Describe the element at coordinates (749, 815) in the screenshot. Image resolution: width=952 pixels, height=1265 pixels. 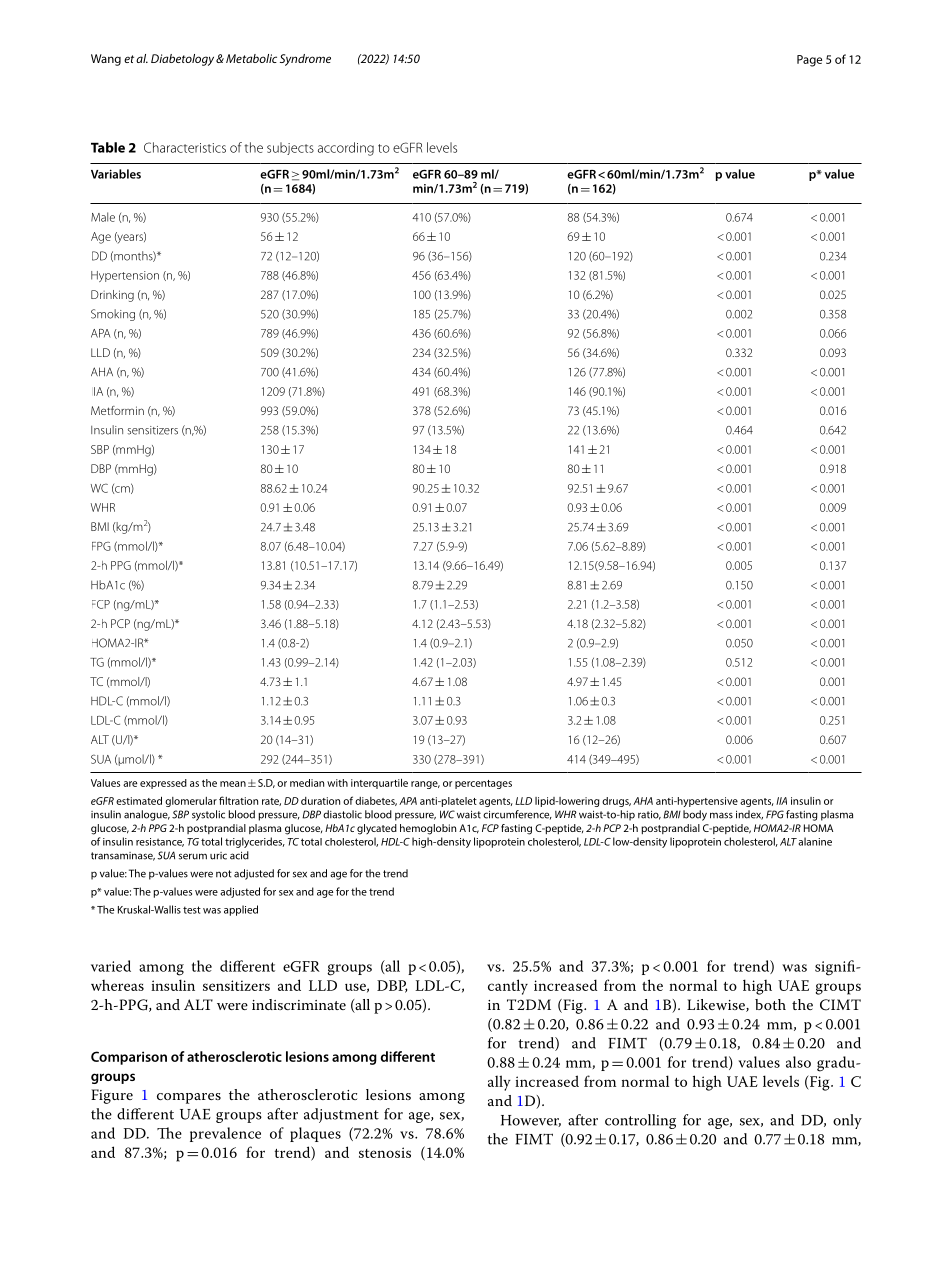
I see `index` at that location.
